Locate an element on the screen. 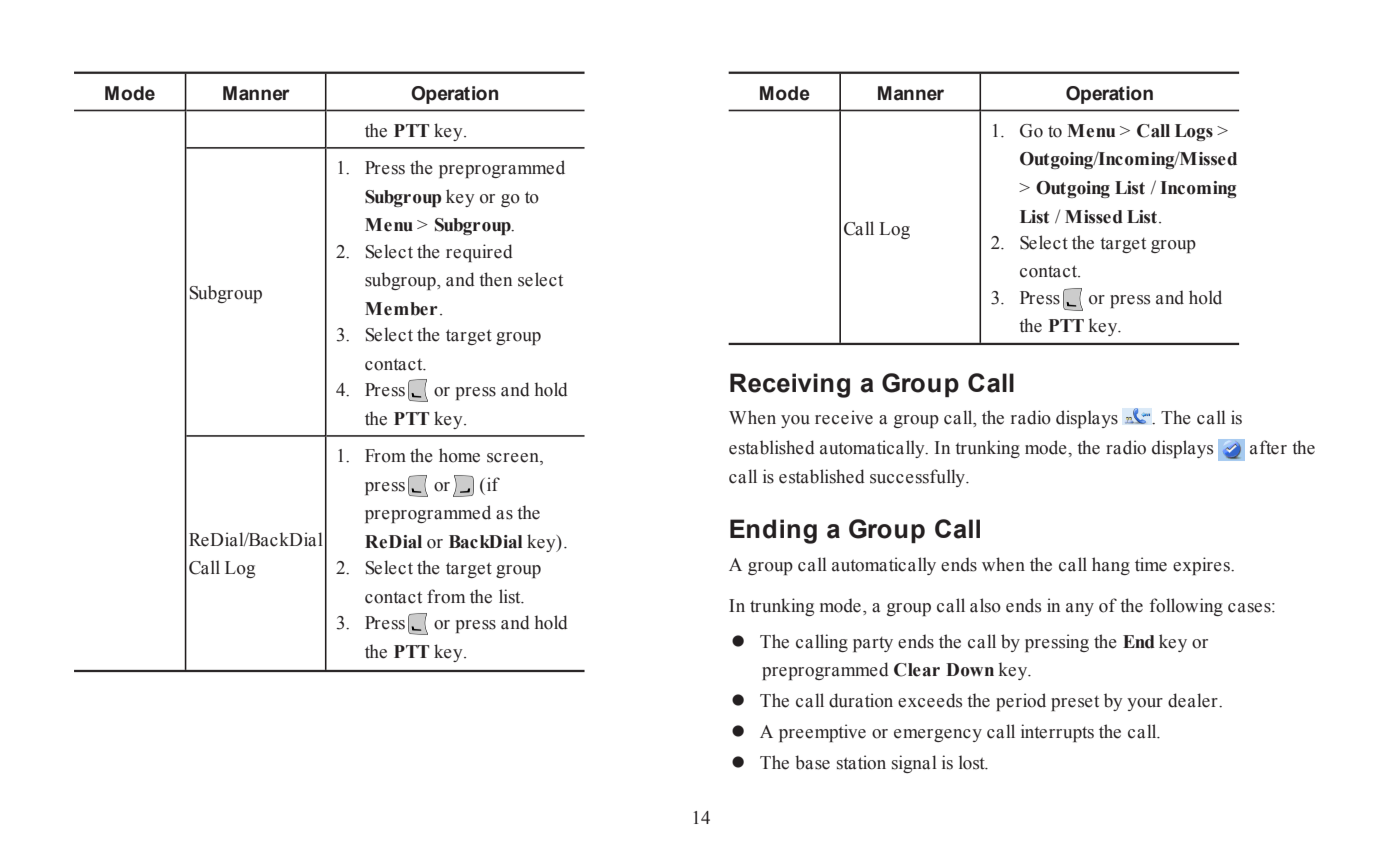  Receiving is located at coordinates (790, 385).
